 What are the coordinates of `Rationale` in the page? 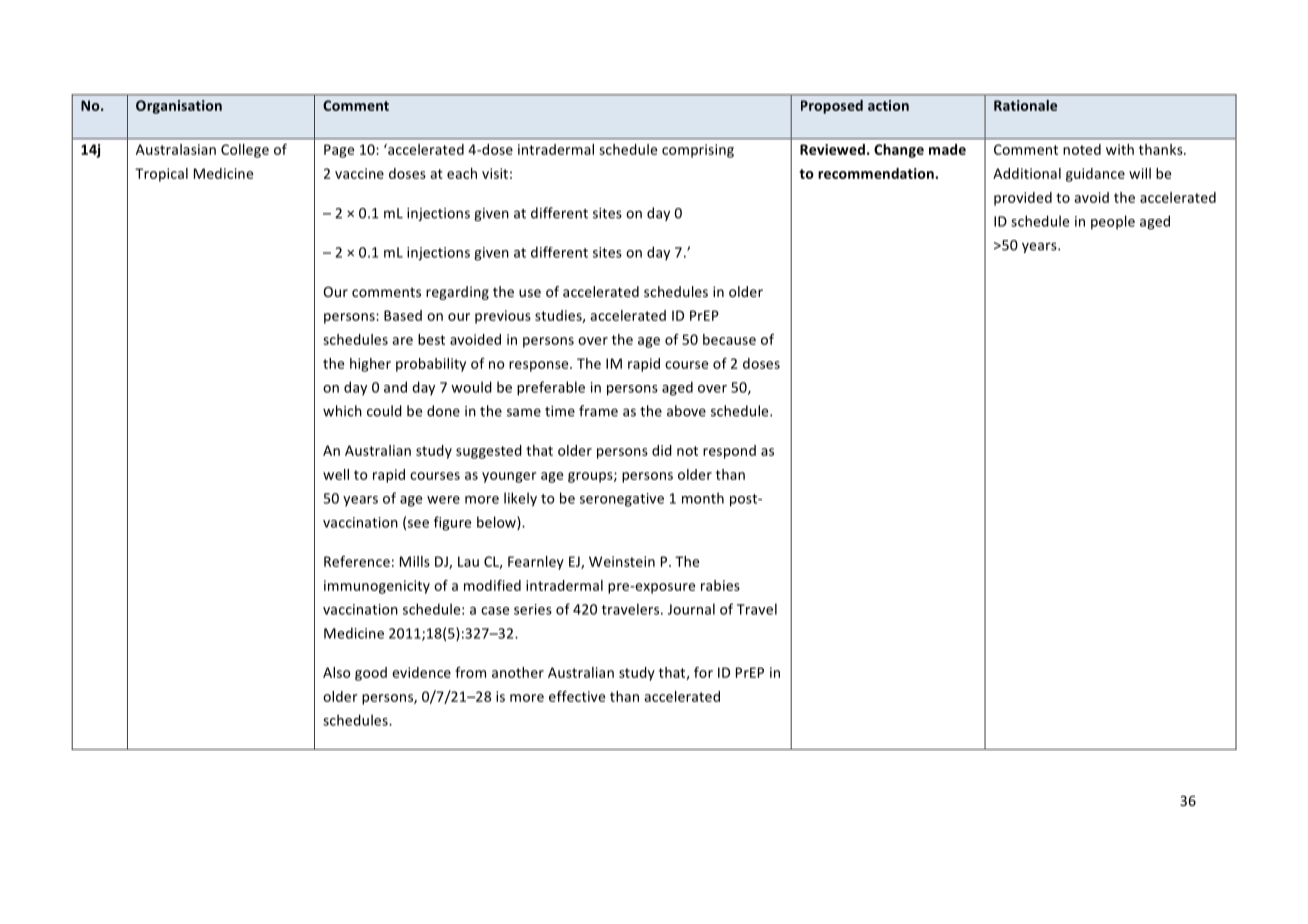 It's located at (1025, 105).
